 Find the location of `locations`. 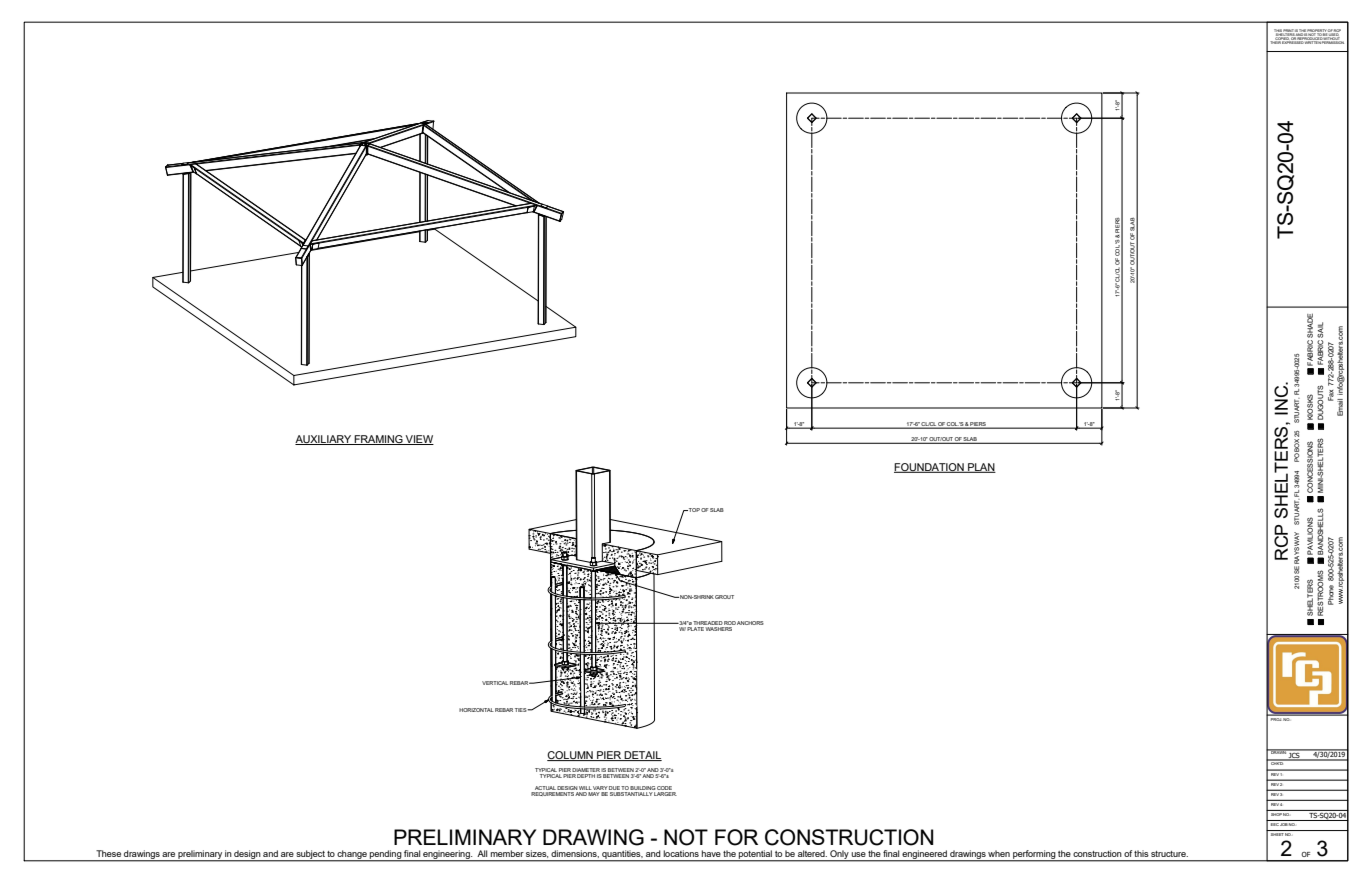

locations is located at coordinates (681, 853).
